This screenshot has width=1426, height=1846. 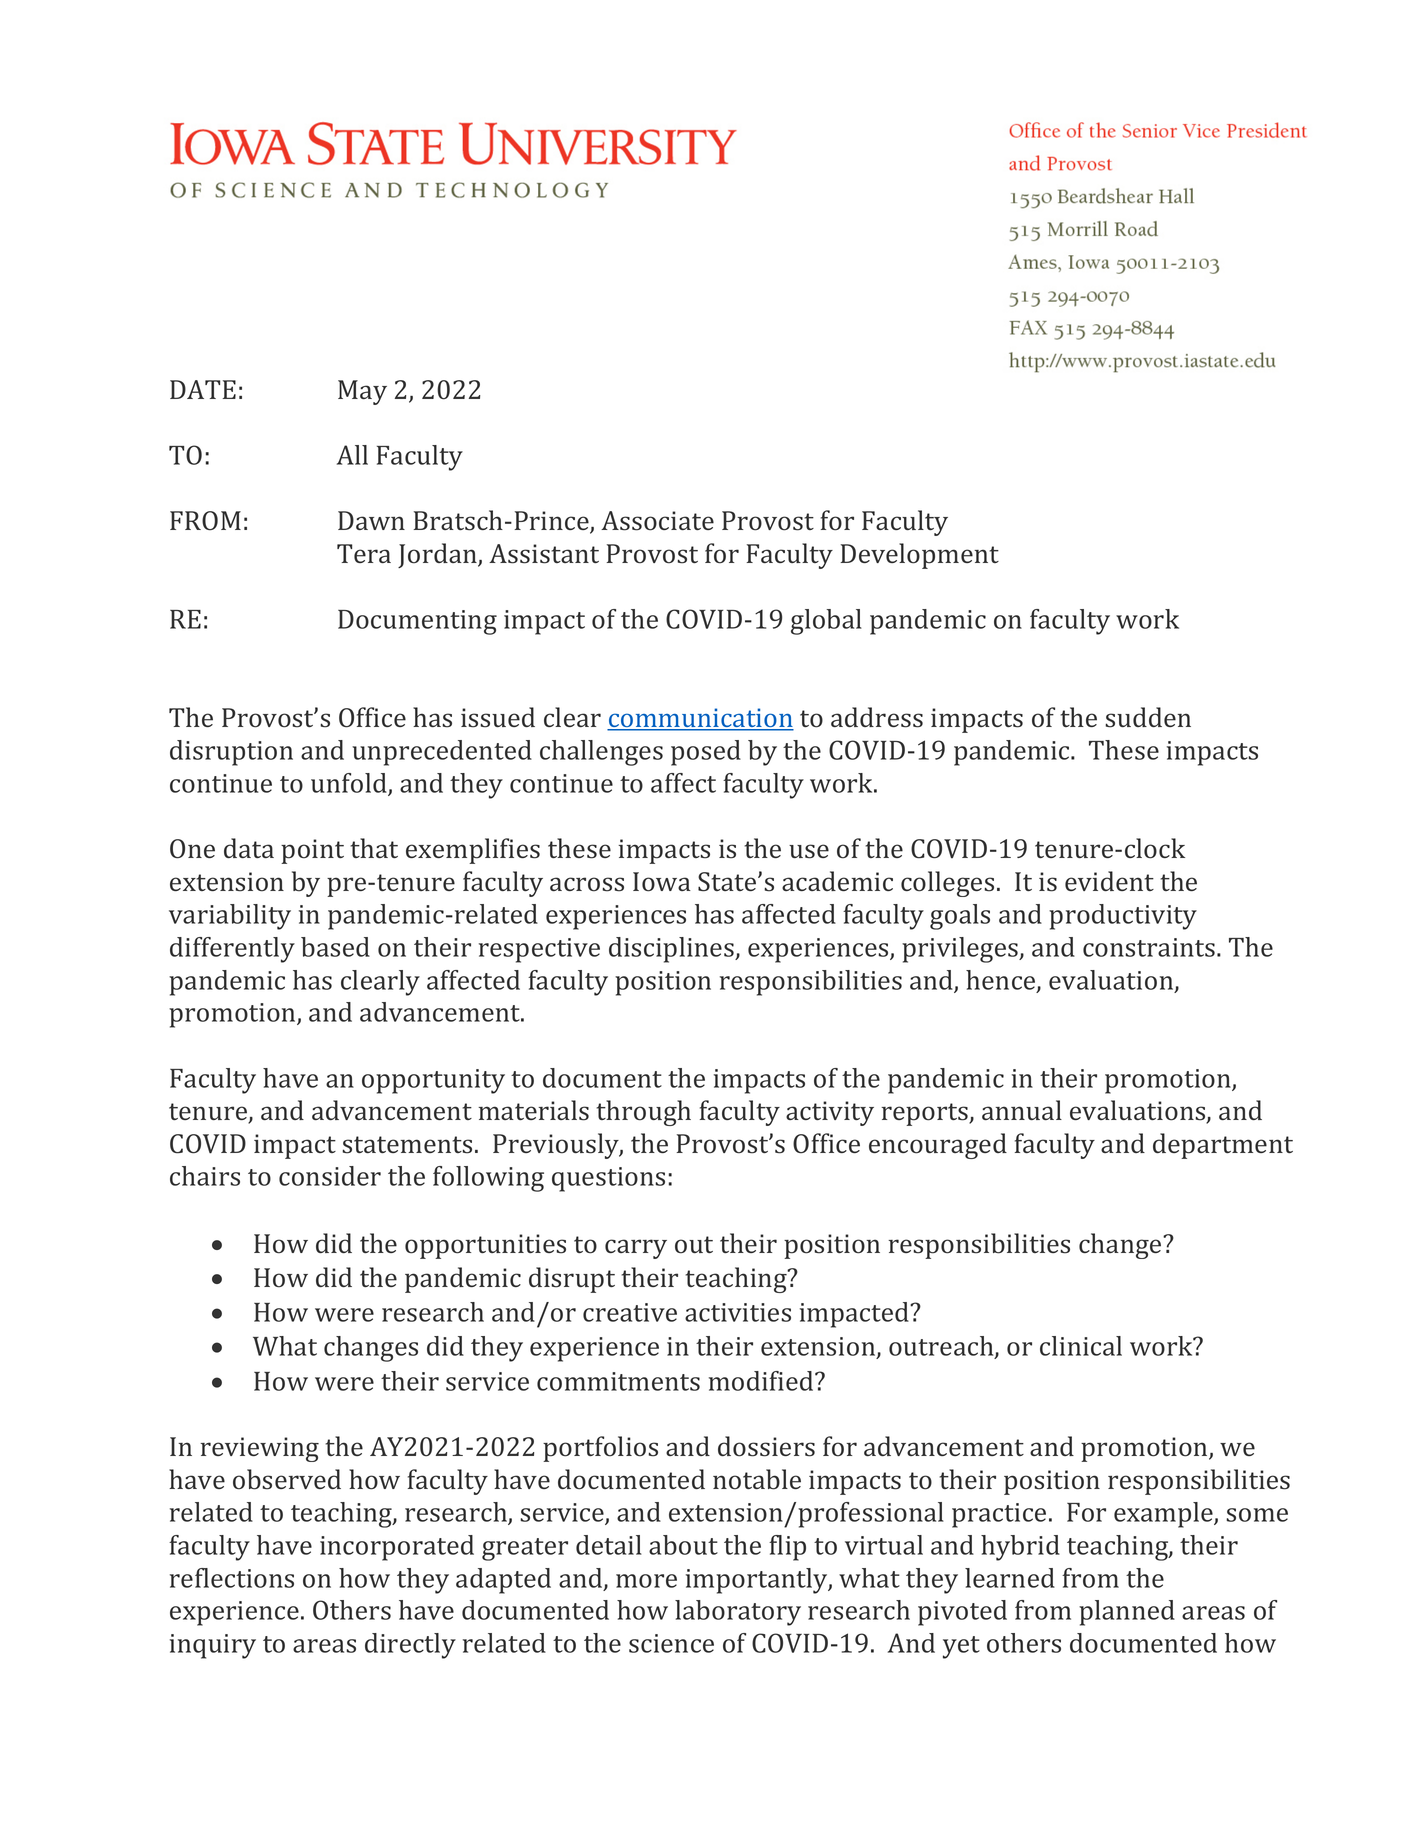 What do you see at coordinates (919, 556) in the screenshot?
I see `Development` at bounding box center [919, 556].
